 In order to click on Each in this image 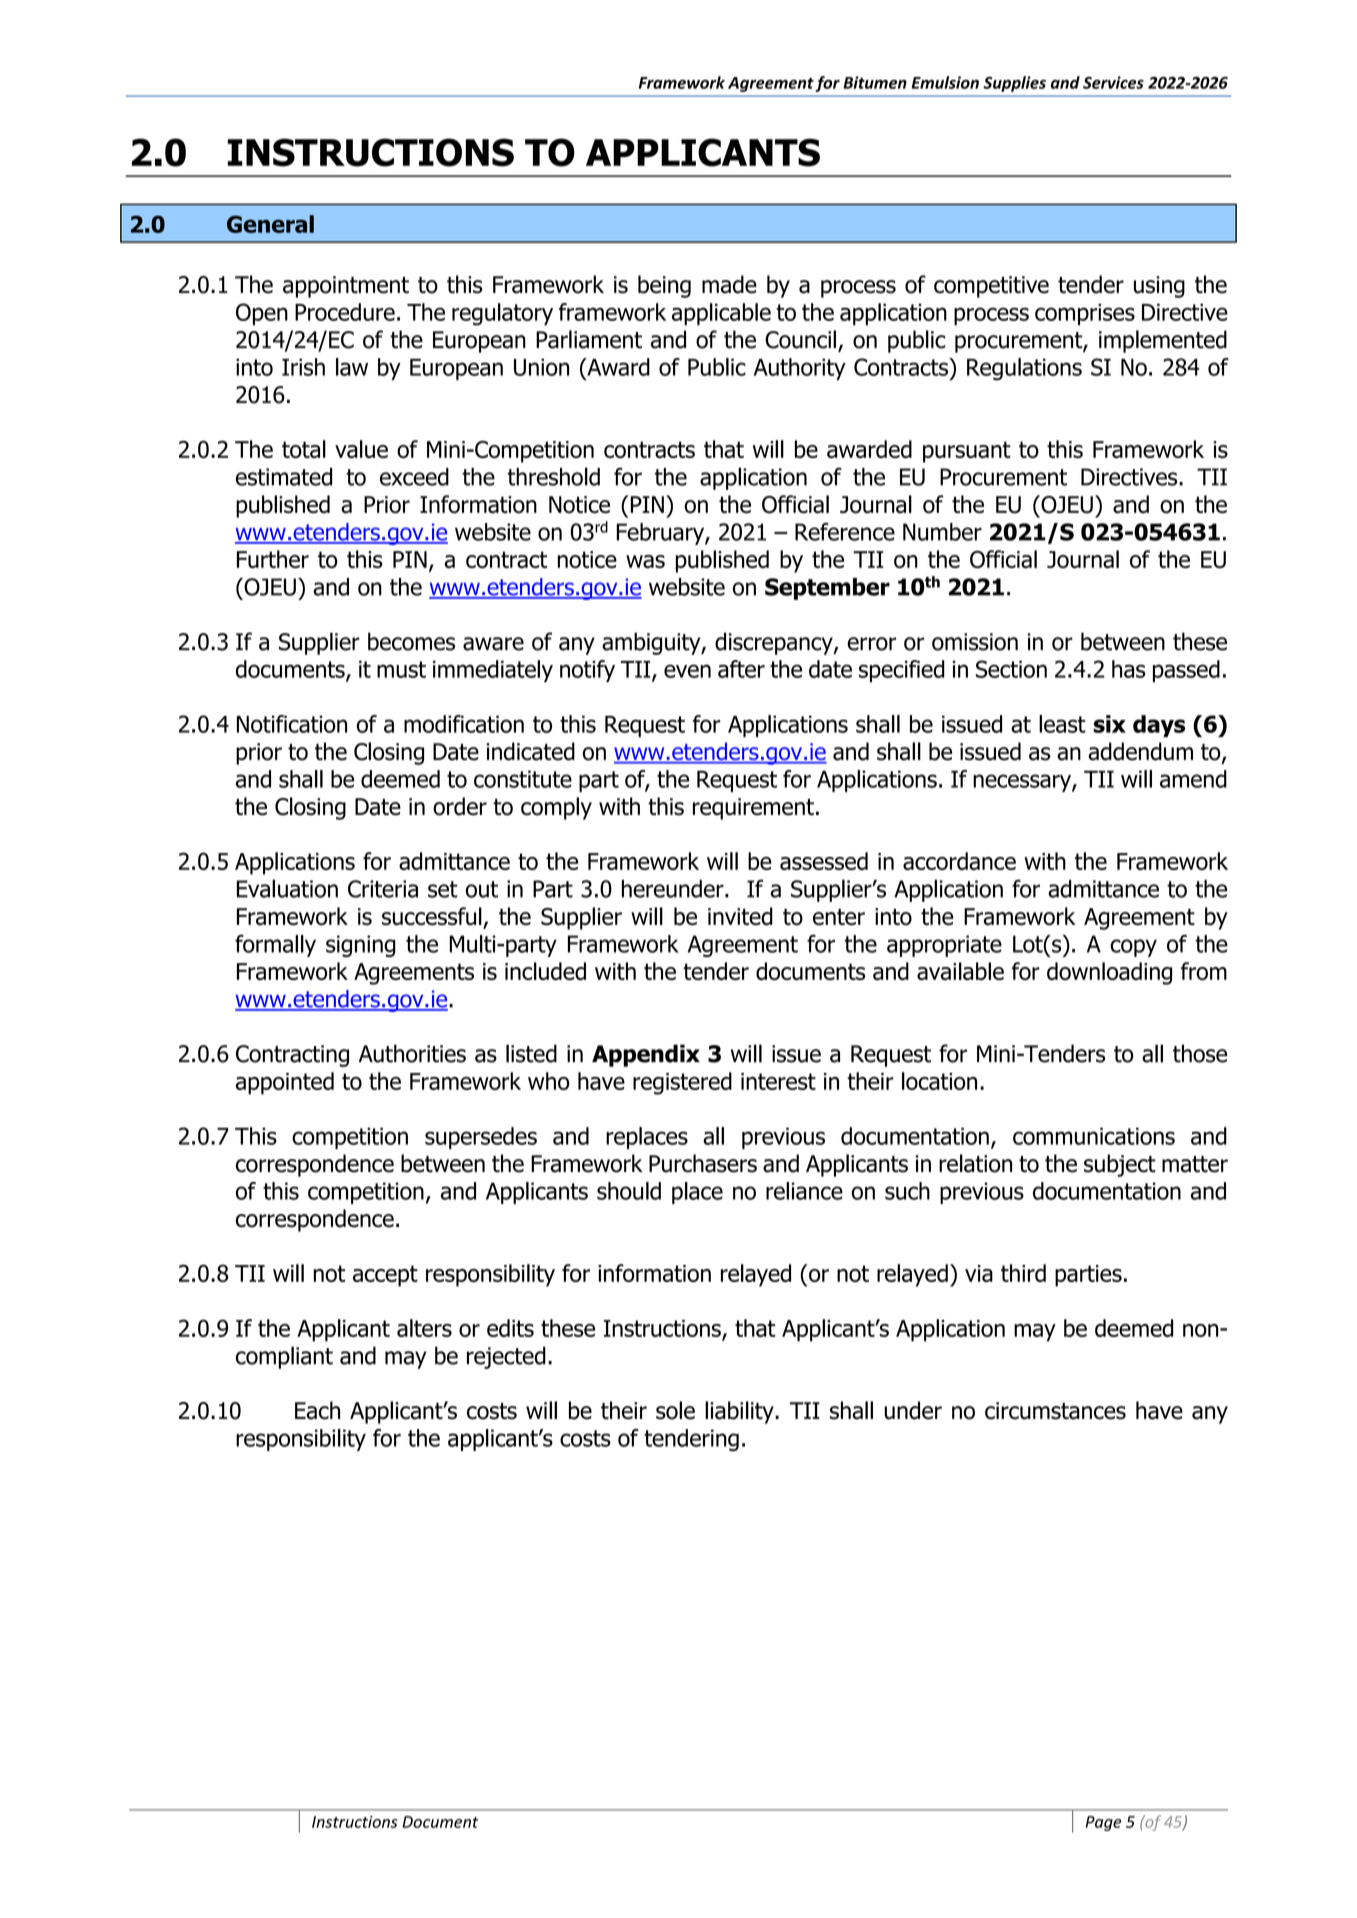, I will do `click(317, 1410)`.
